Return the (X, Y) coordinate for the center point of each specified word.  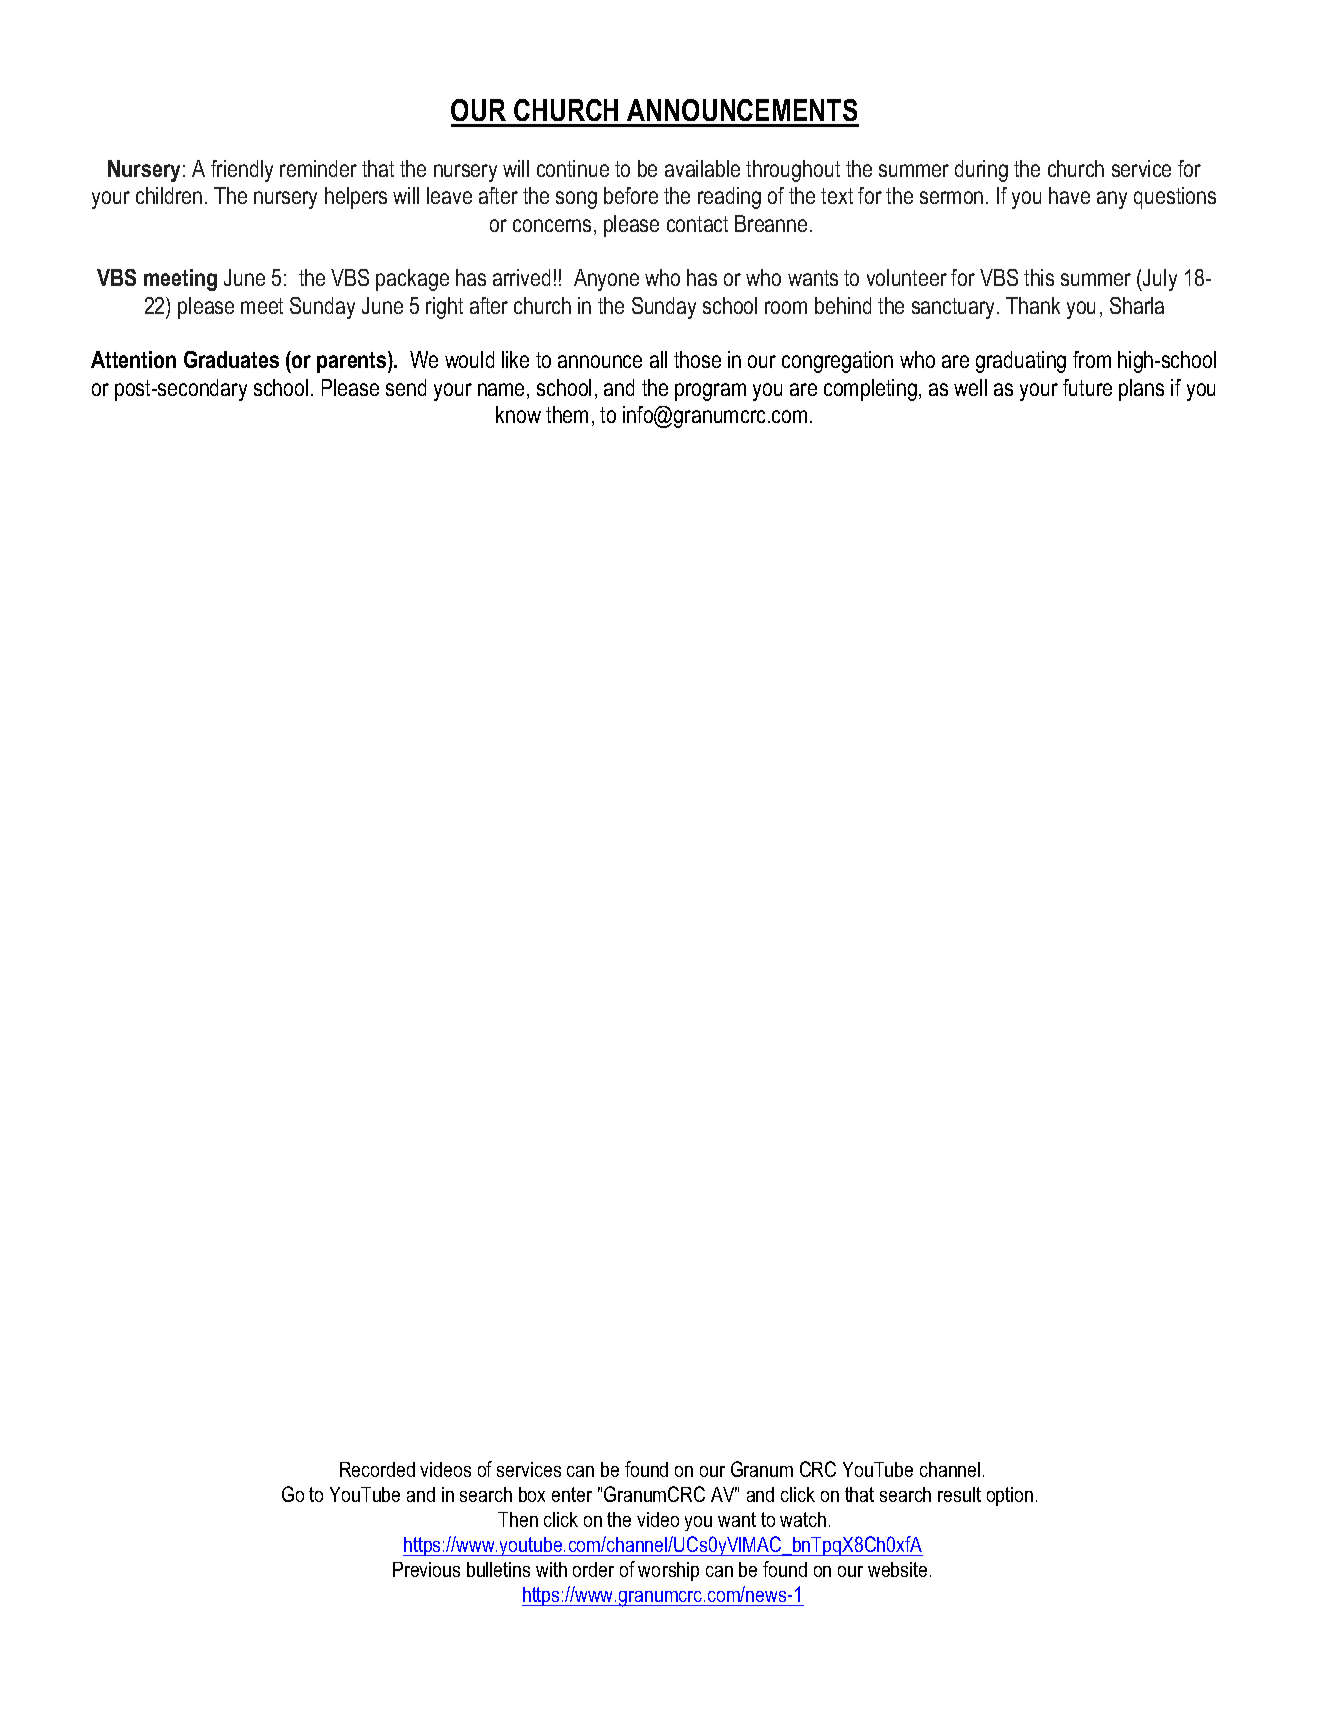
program (710, 392)
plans (1141, 390)
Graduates (231, 359)
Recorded (377, 1469)
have (1069, 195)
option (1010, 1496)
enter (572, 1494)
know (518, 414)
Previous (426, 1569)
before (631, 195)
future (1087, 387)
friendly (242, 171)
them (567, 414)
